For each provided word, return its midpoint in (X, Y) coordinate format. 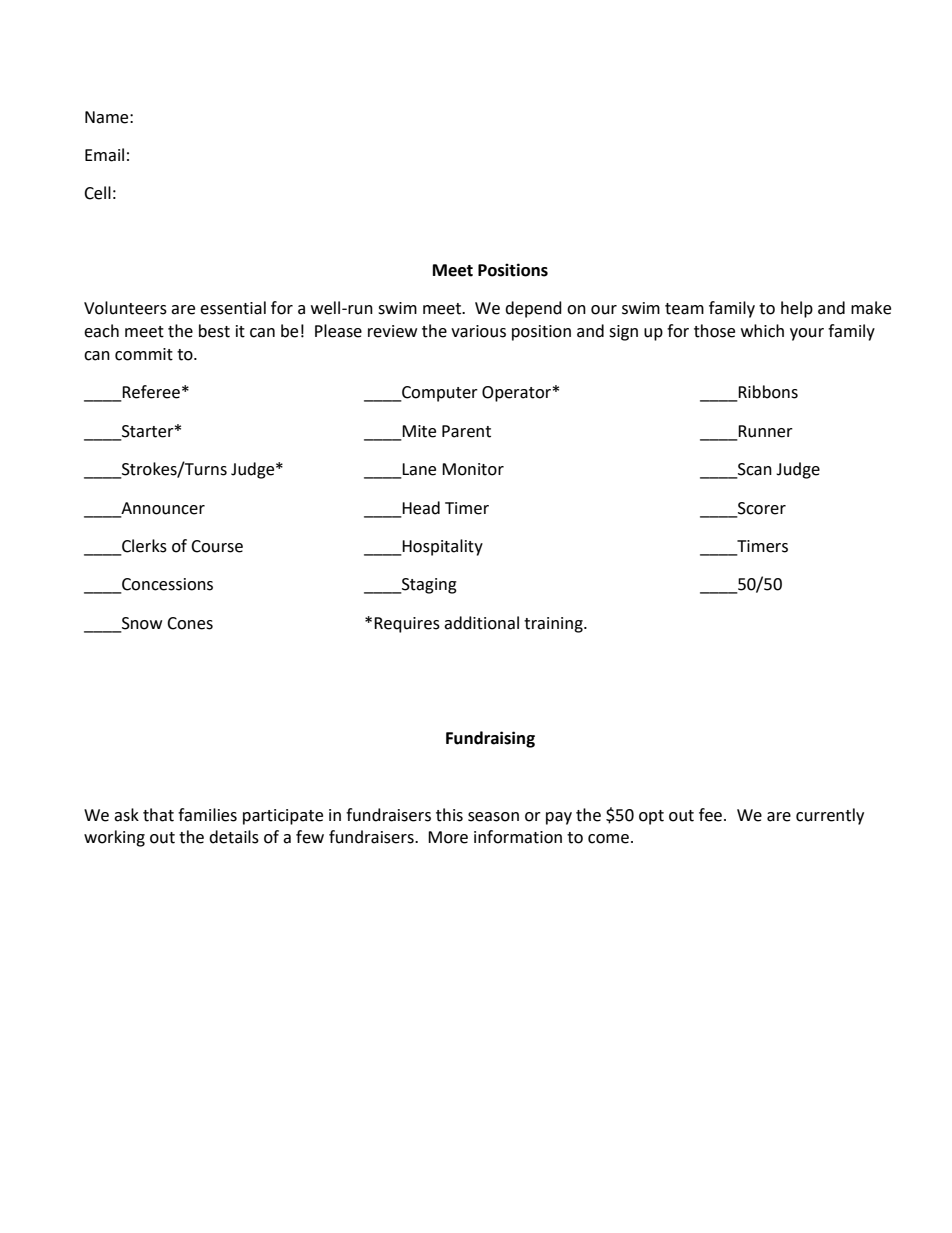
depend (533, 309)
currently (830, 816)
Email (104, 155)
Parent (466, 431)
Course (217, 546)
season (493, 817)
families (207, 815)
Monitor (473, 469)
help (797, 309)
